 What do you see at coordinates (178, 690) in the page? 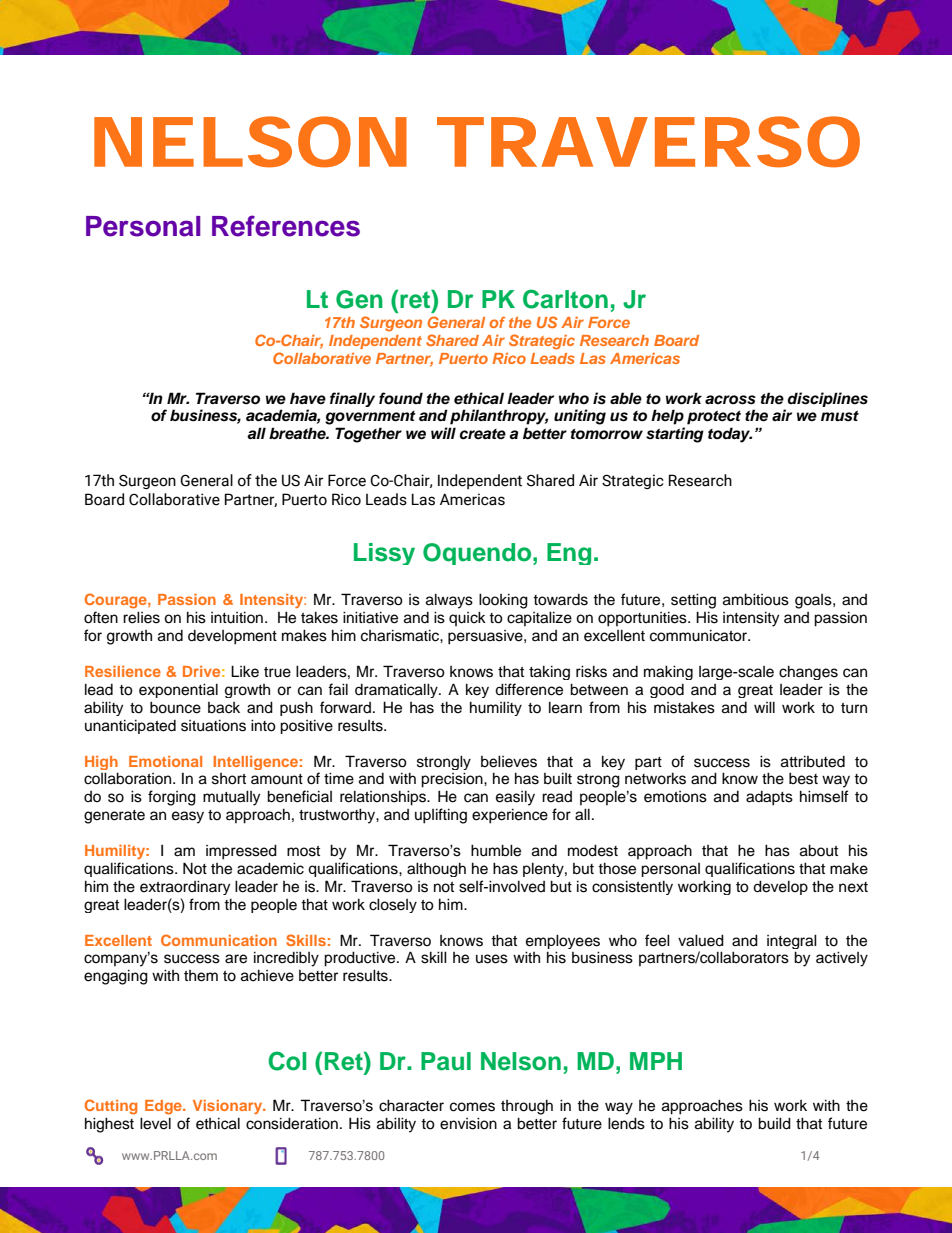
I see `exponential` at bounding box center [178, 690].
